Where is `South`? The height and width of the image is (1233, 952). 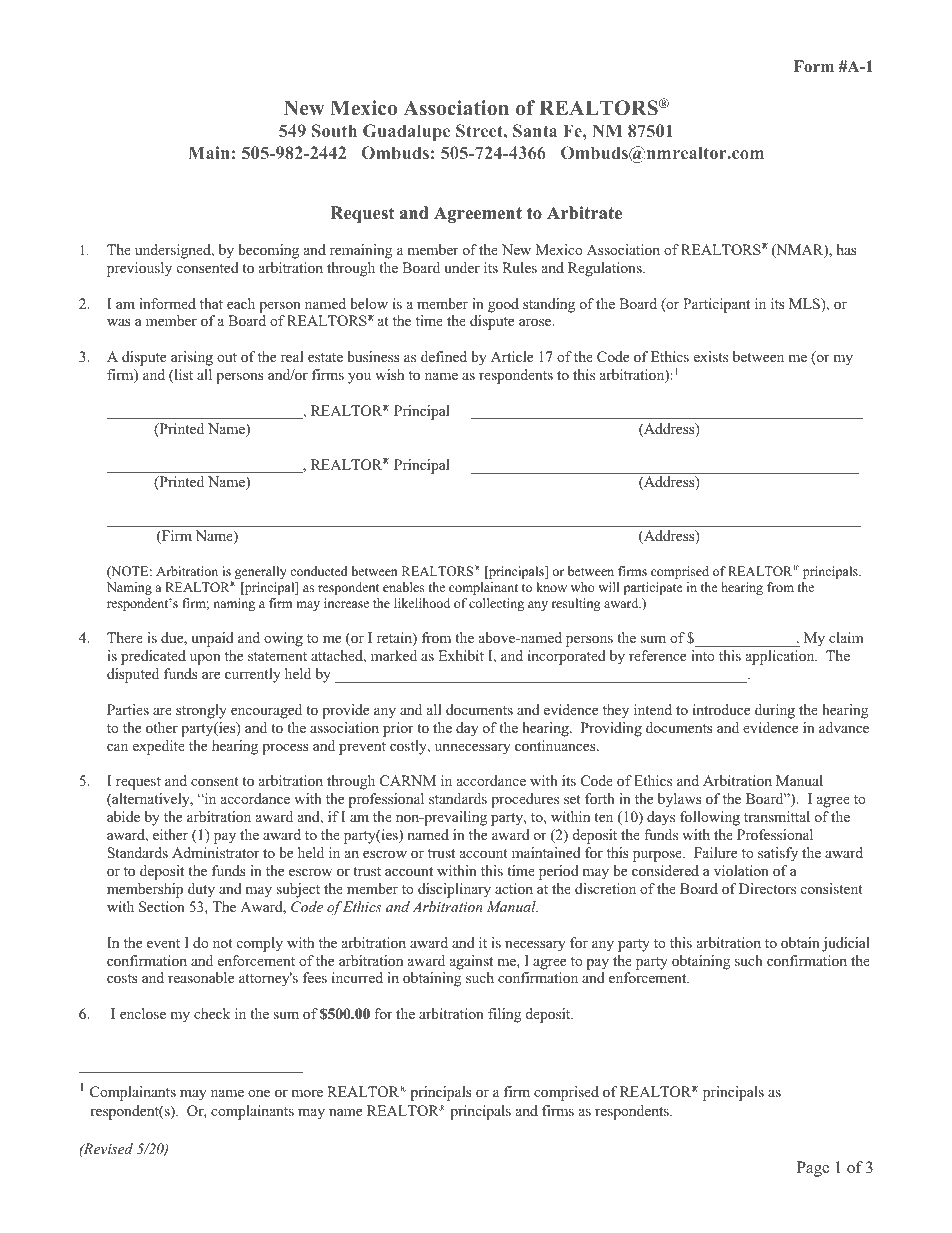 South is located at coordinates (334, 130).
